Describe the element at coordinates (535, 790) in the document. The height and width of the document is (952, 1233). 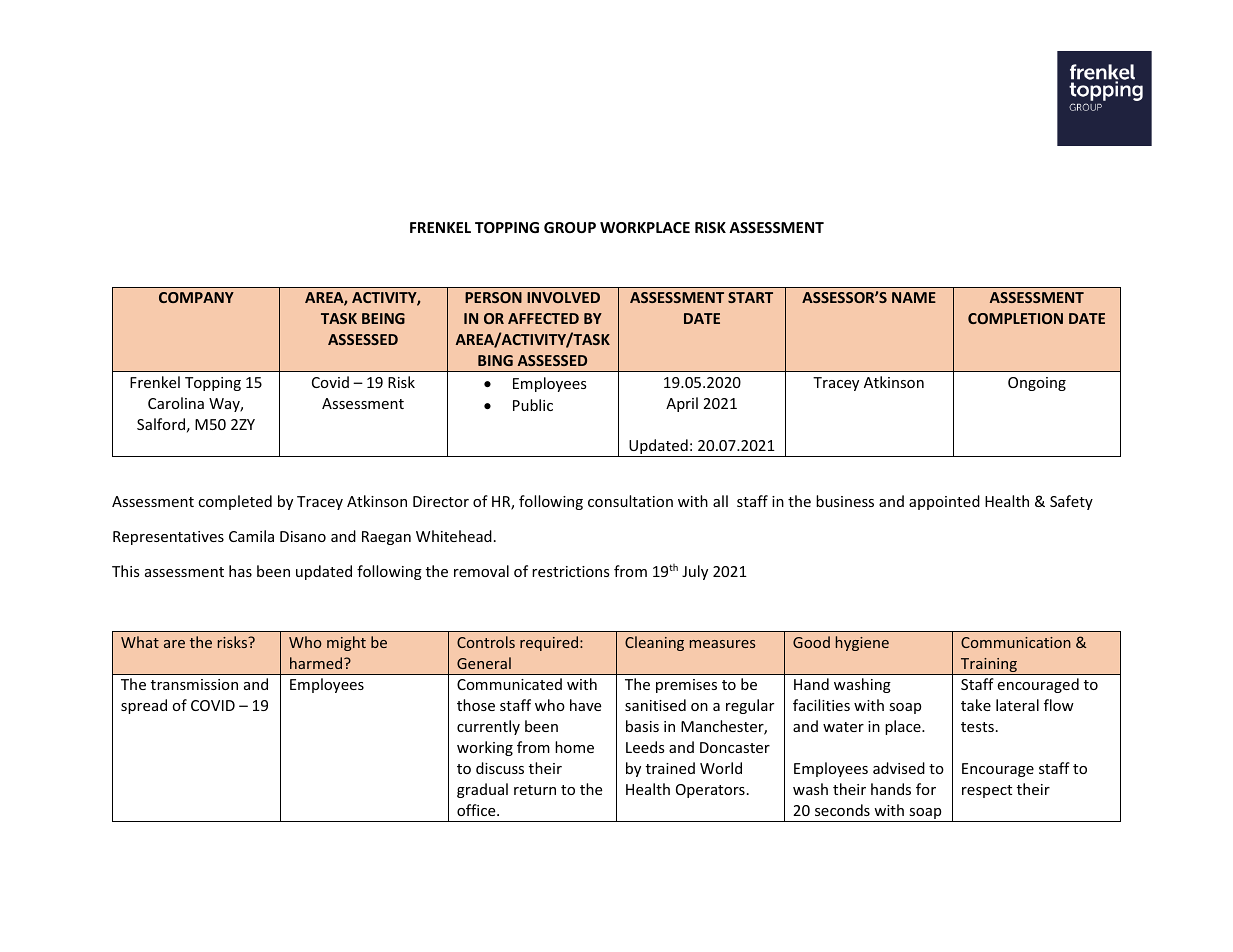
I see `return` at that location.
